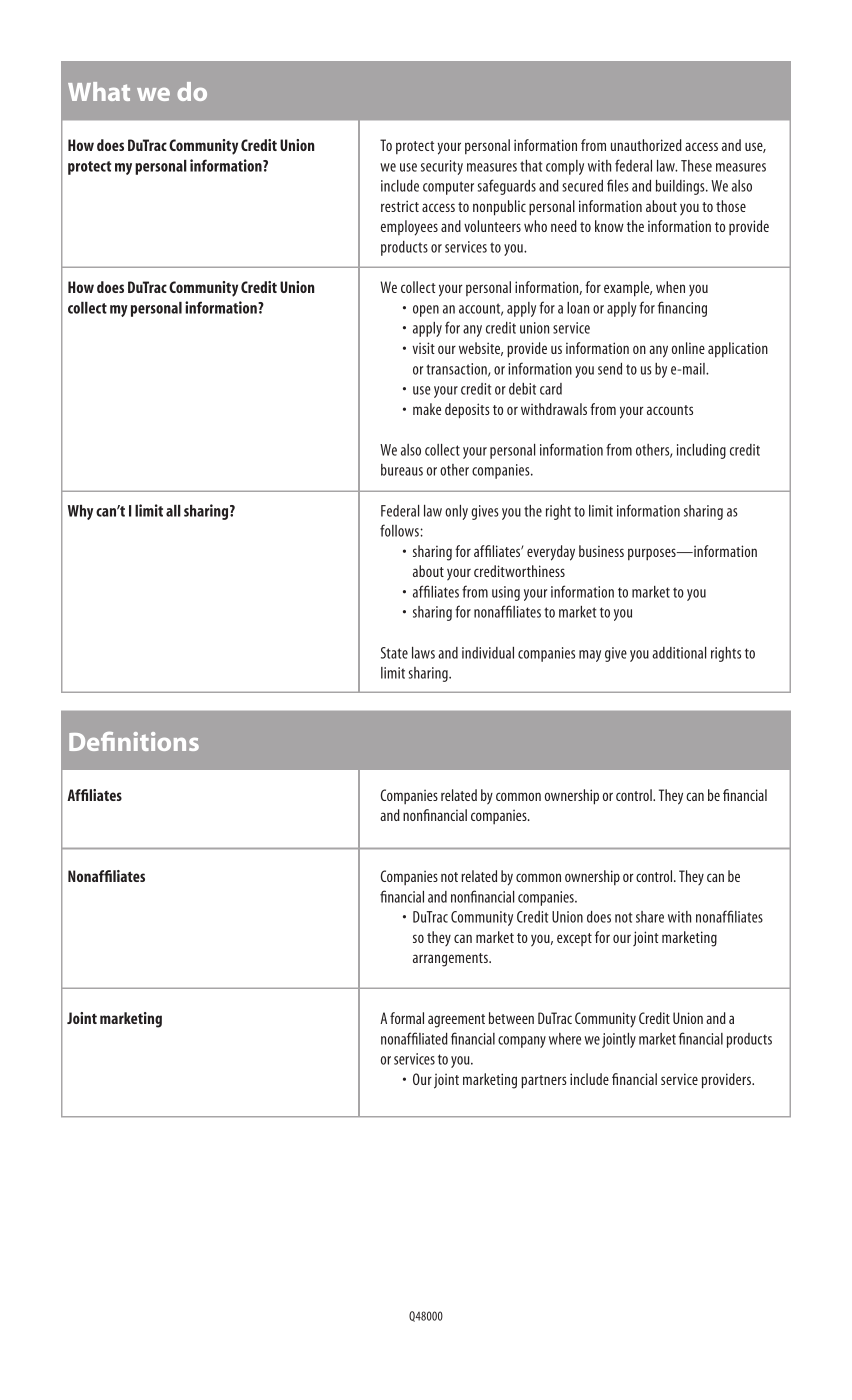  I want to click on What, so click(99, 91).
